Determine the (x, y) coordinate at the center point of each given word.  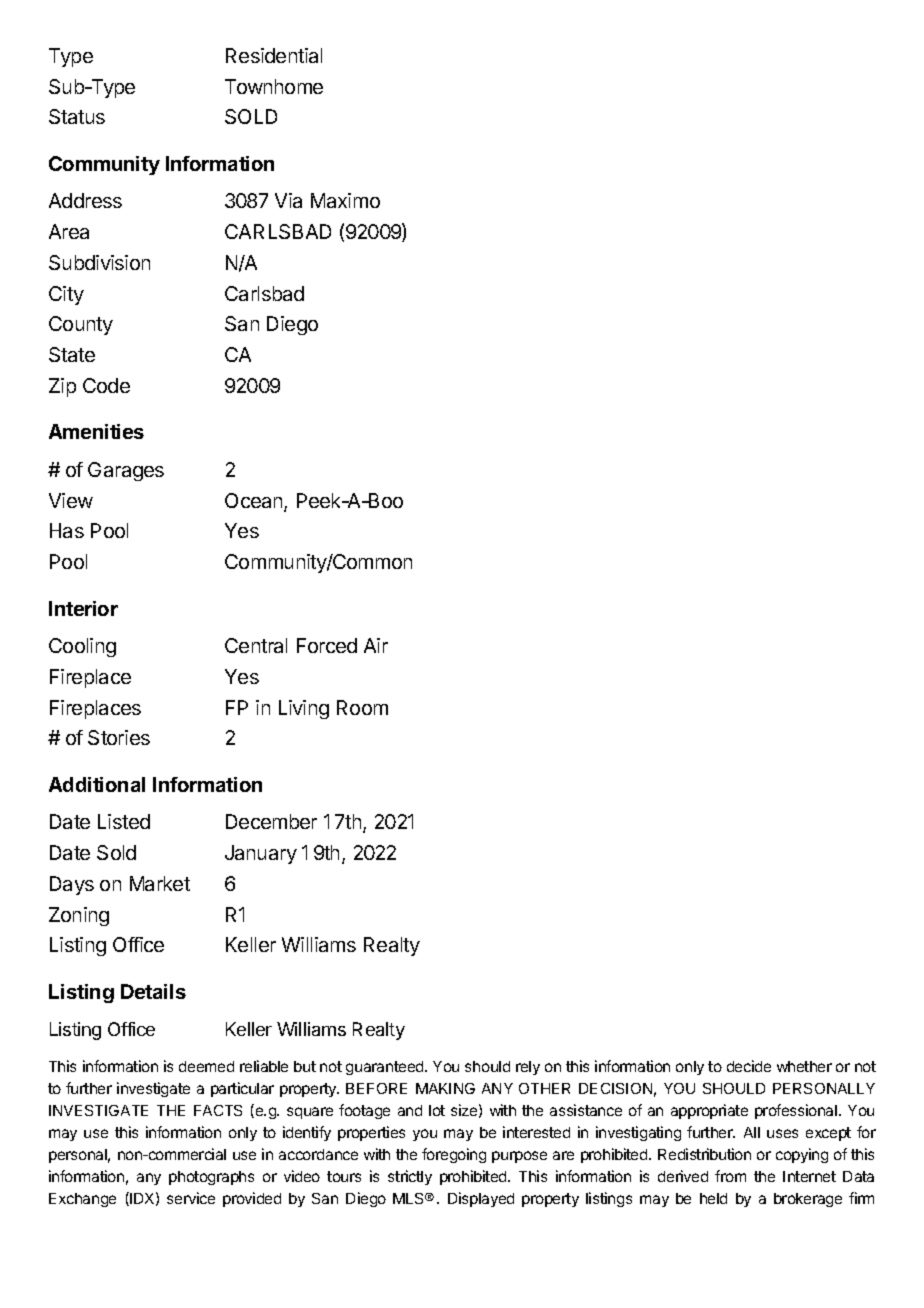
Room (362, 707)
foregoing (454, 1155)
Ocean (255, 502)
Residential (274, 55)
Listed (124, 821)
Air (376, 645)
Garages (126, 471)
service (191, 1198)
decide (749, 1066)
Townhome (274, 86)
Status (77, 116)
